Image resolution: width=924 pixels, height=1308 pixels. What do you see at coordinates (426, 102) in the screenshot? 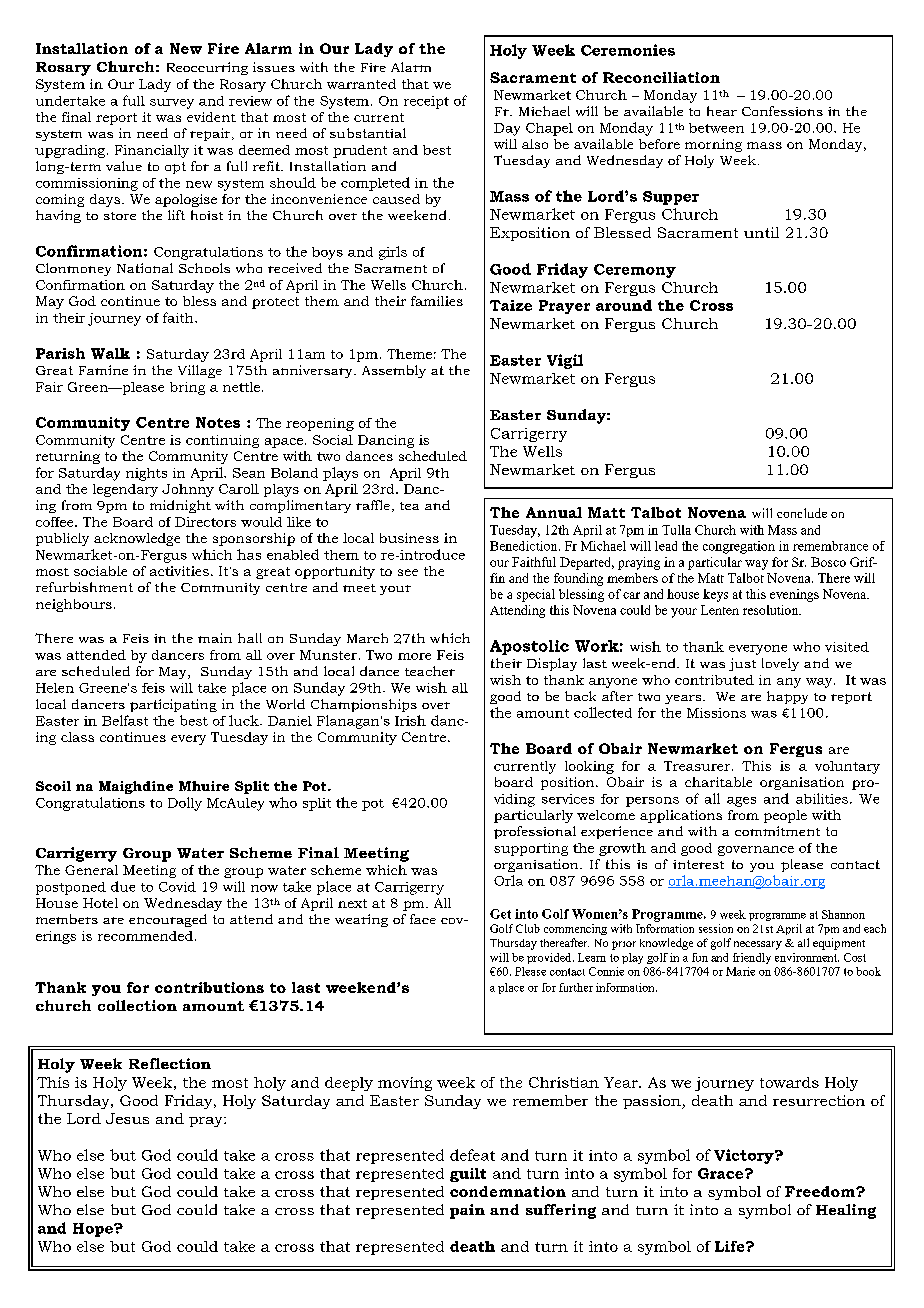
I see `receipt` at bounding box center [426, 102].
